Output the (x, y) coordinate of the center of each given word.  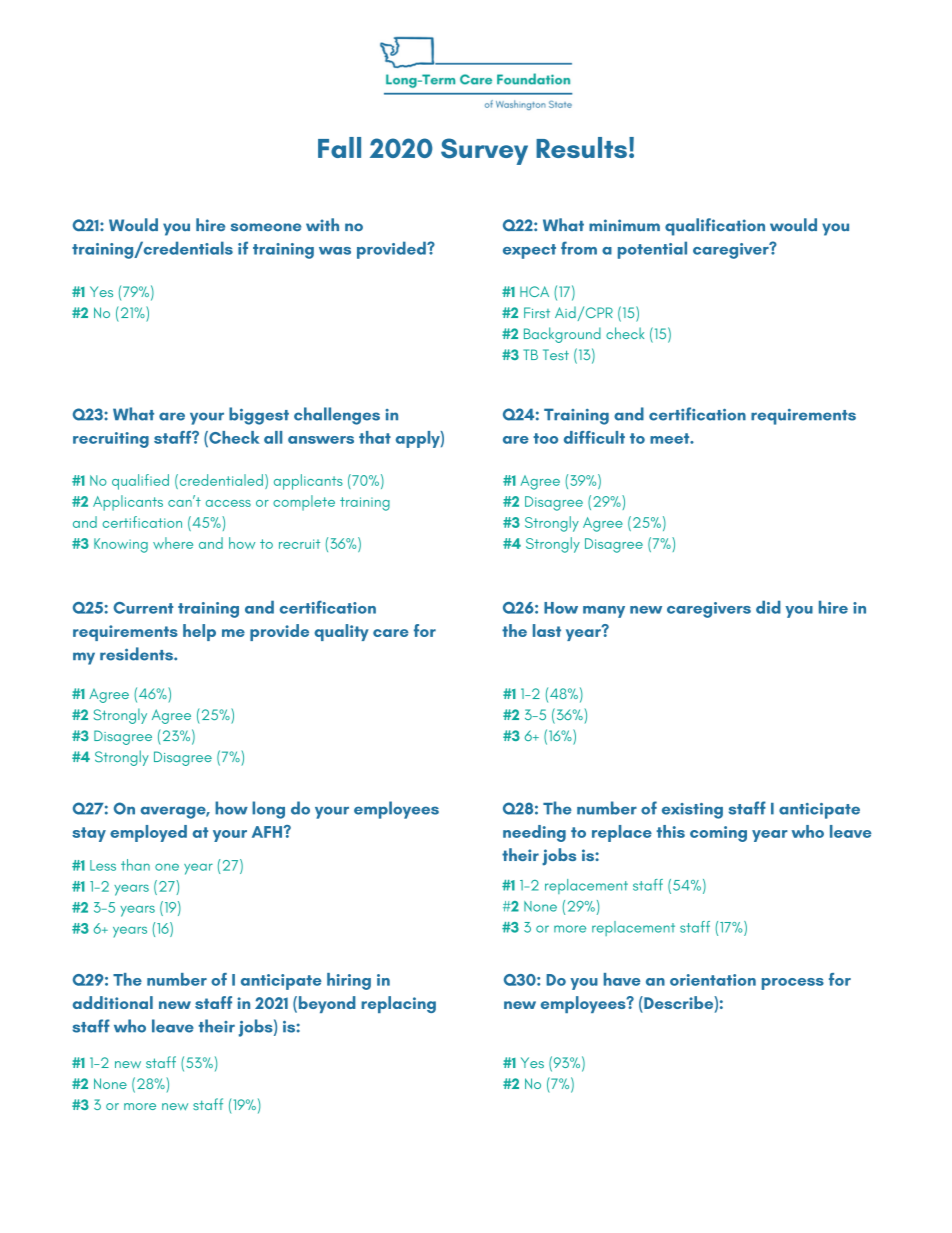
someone (266, 227)
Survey (484, 151)
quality (341, 632)
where (173, 543)
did (768, 607)
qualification (715, 227)
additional (113, 1002)
